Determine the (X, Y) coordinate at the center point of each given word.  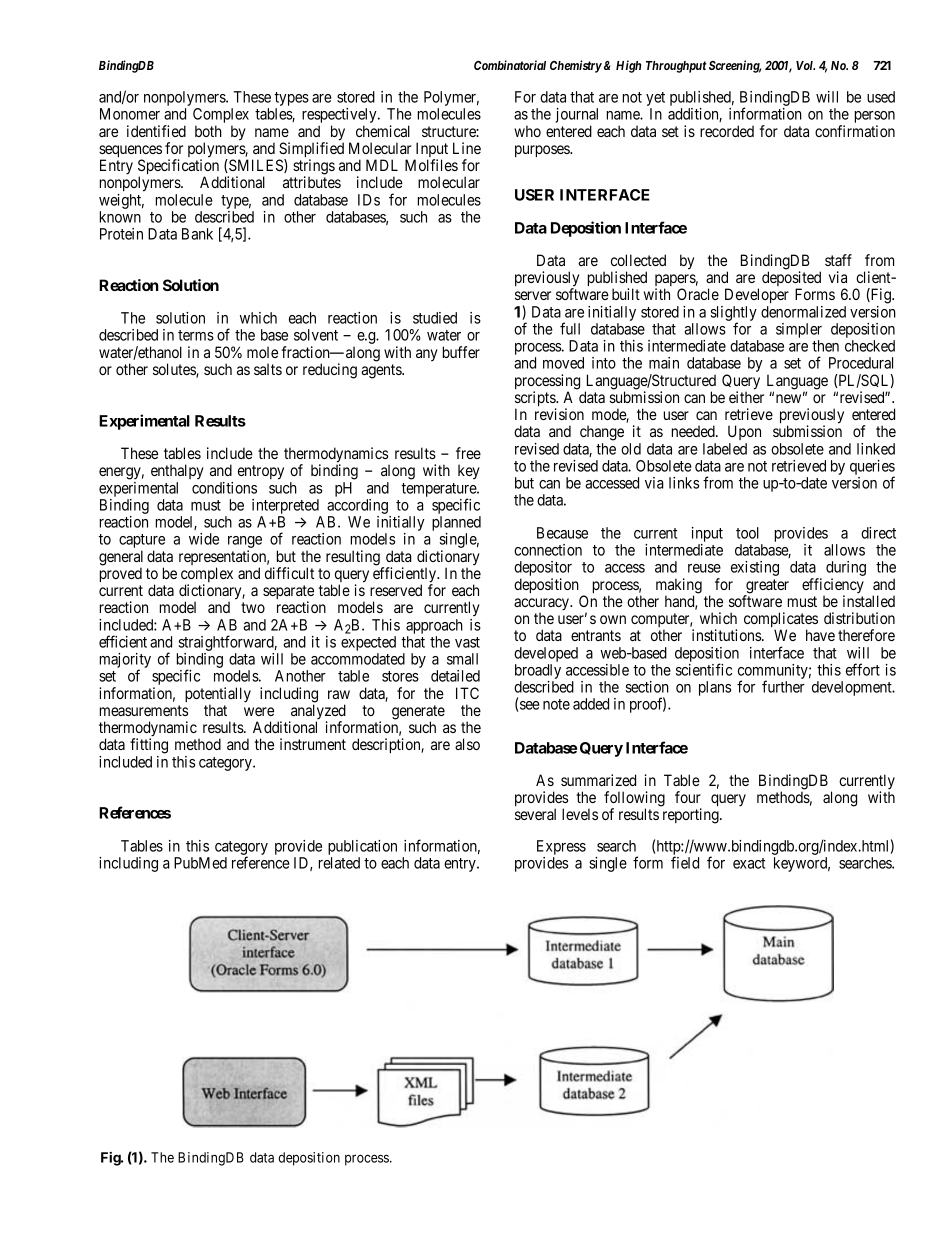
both (208, 131)
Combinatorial (510, 65)
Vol (805, 65)
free (468, 453)
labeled (725, 449)
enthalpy (177, 471)
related (339, 863)
